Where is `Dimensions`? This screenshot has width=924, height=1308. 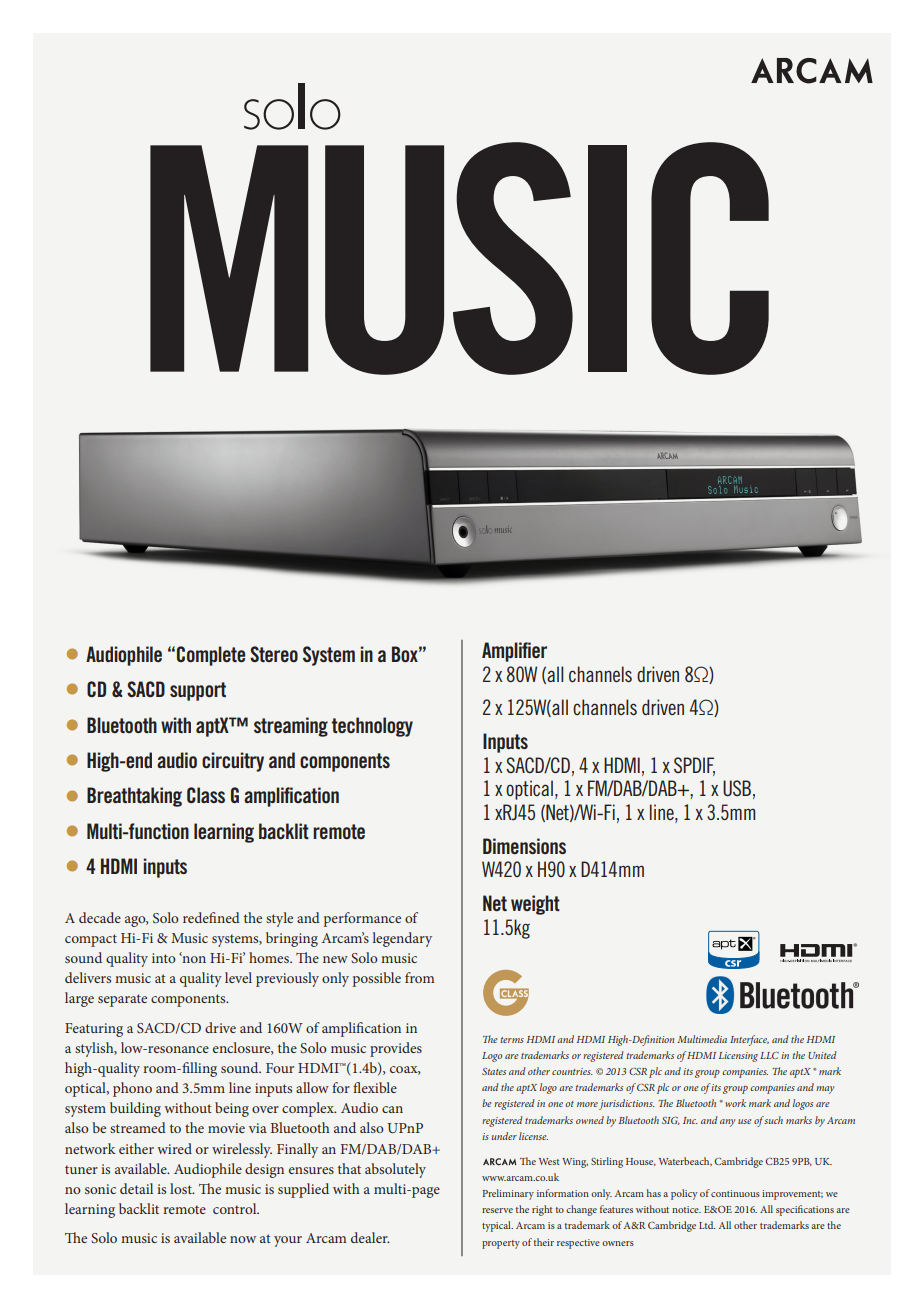
Dimensions is located at coordinates (524, 846).
